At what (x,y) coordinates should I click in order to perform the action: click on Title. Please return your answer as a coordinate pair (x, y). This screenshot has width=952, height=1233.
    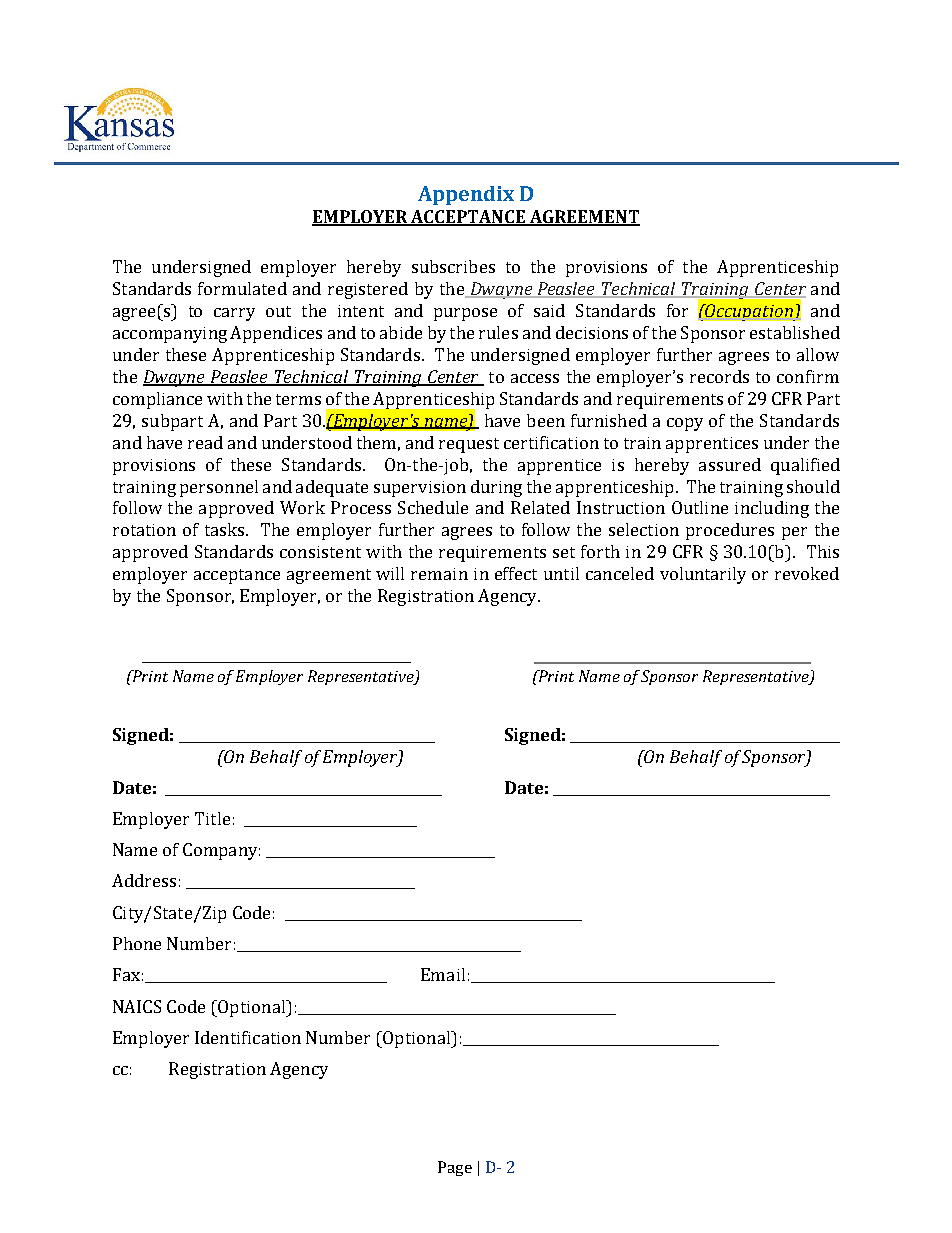
    Looking at the image, I should click on (212, 818).
